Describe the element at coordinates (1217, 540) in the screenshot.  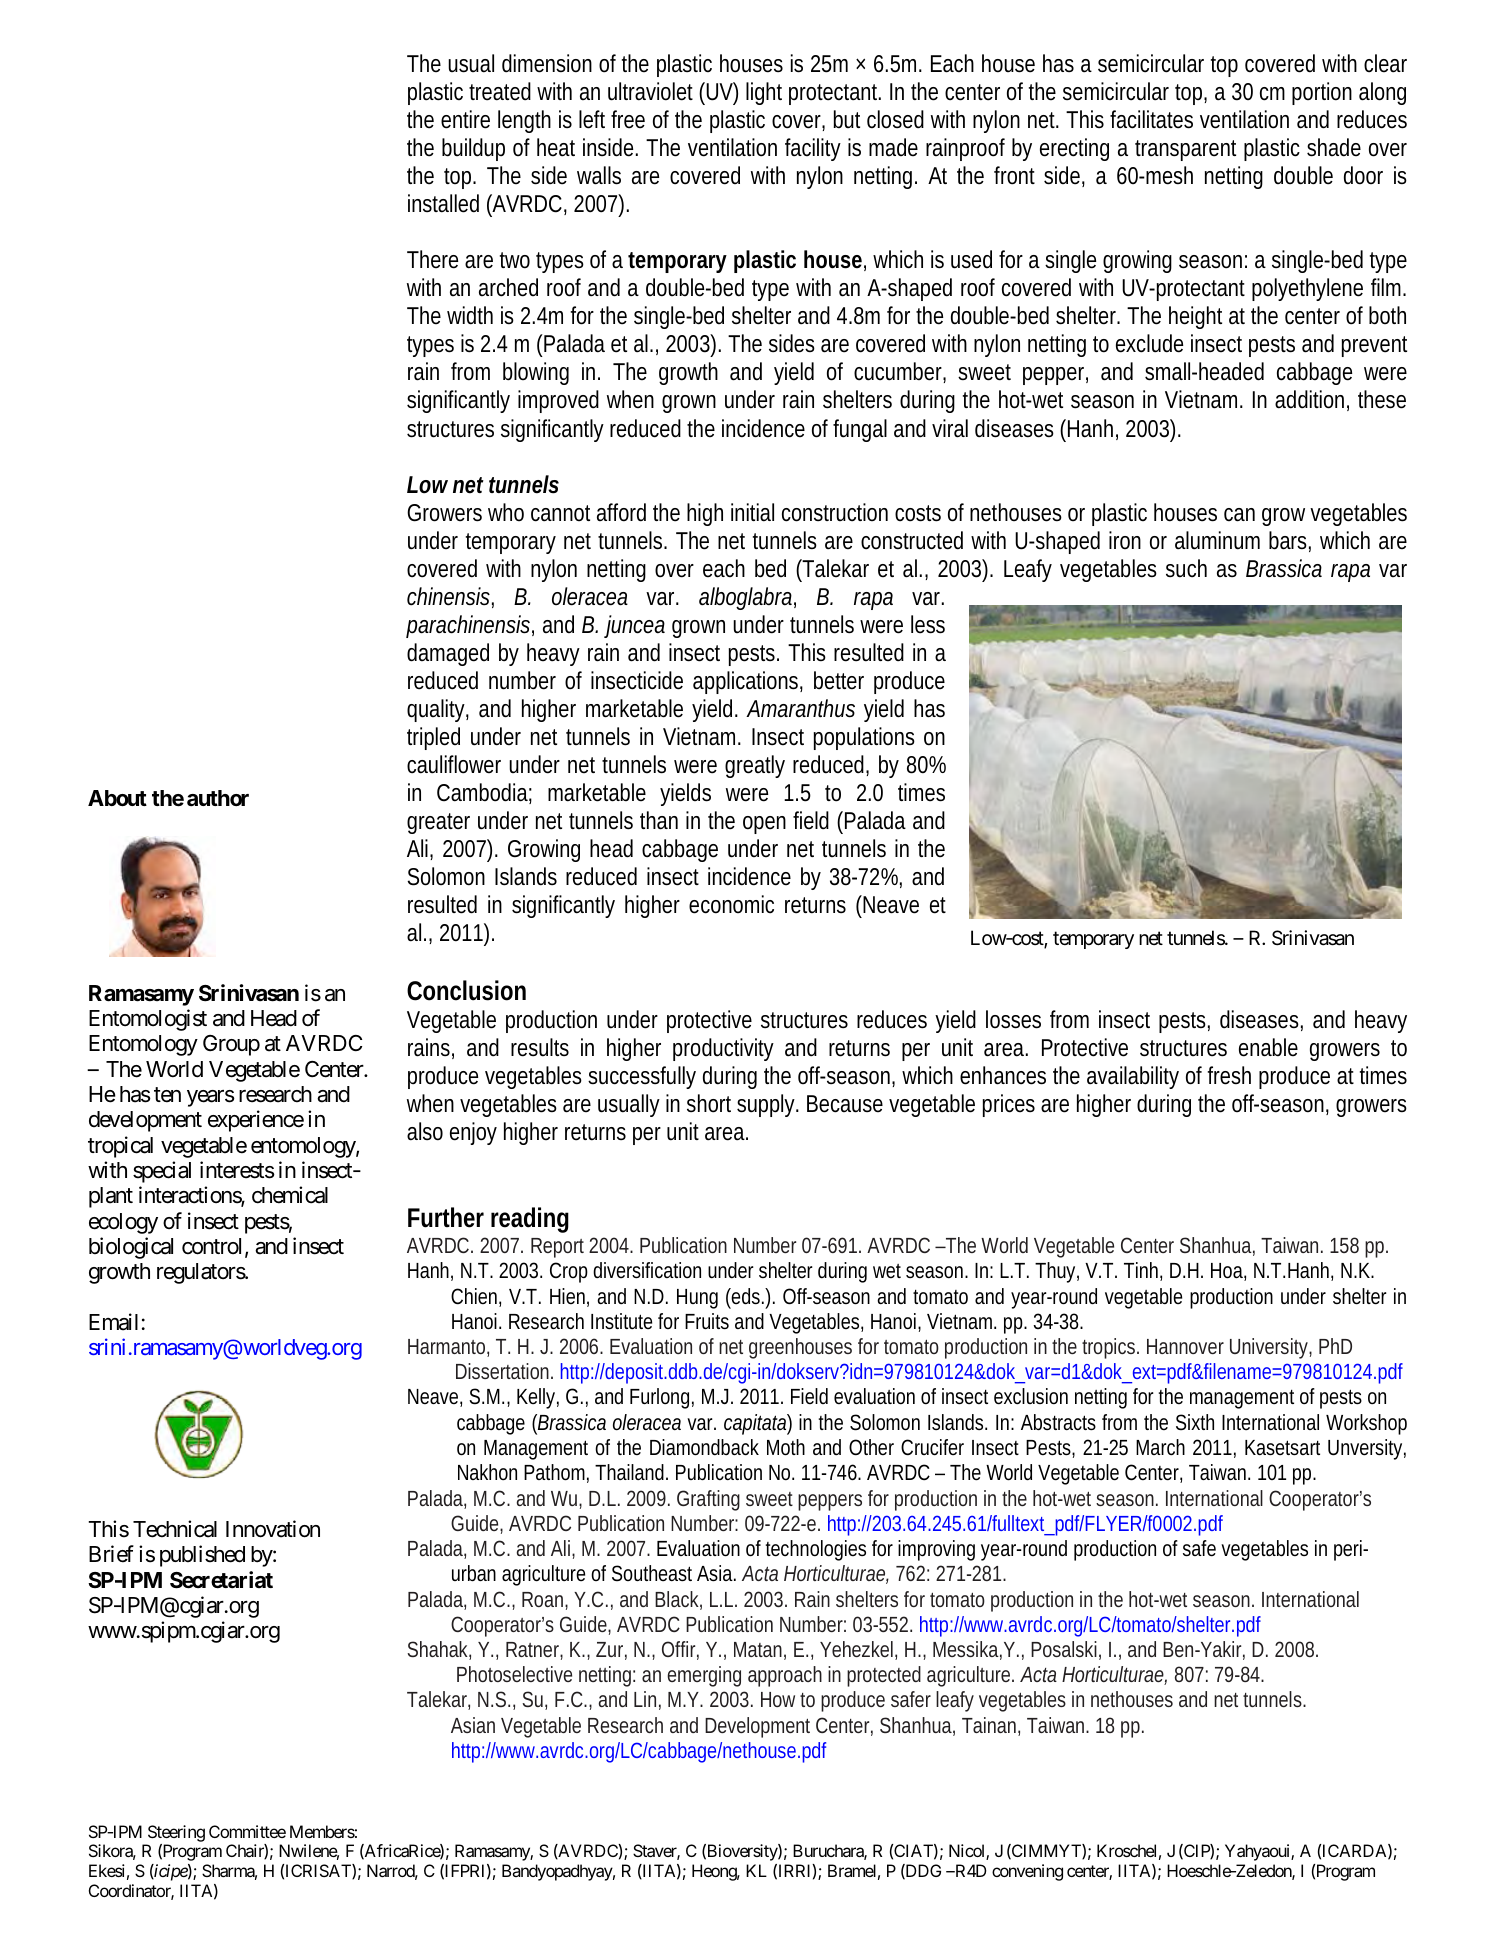
I see `aluminum` at that location.
